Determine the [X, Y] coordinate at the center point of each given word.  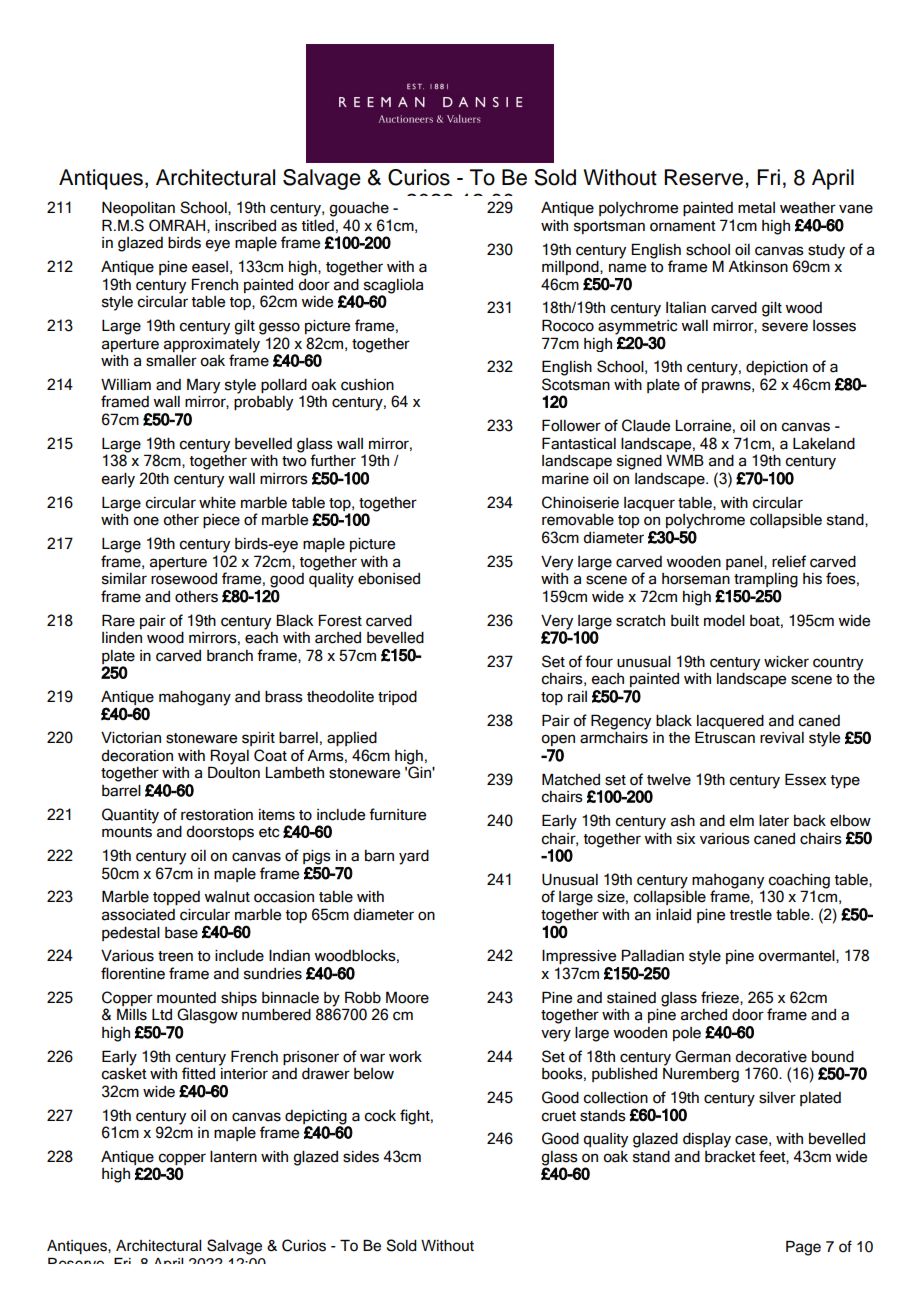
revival [782, 738]
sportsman [609, 227]
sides [361, 1157]
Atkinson [758, 267]
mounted [186, 998]
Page [803, 1248]
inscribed [245, 226]
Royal [229, 758]
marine [565, 479]
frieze [721, 998]
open [558, 740]
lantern [233, 1157]
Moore [407, 997]
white [217, 503]
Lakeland [824, 444]
